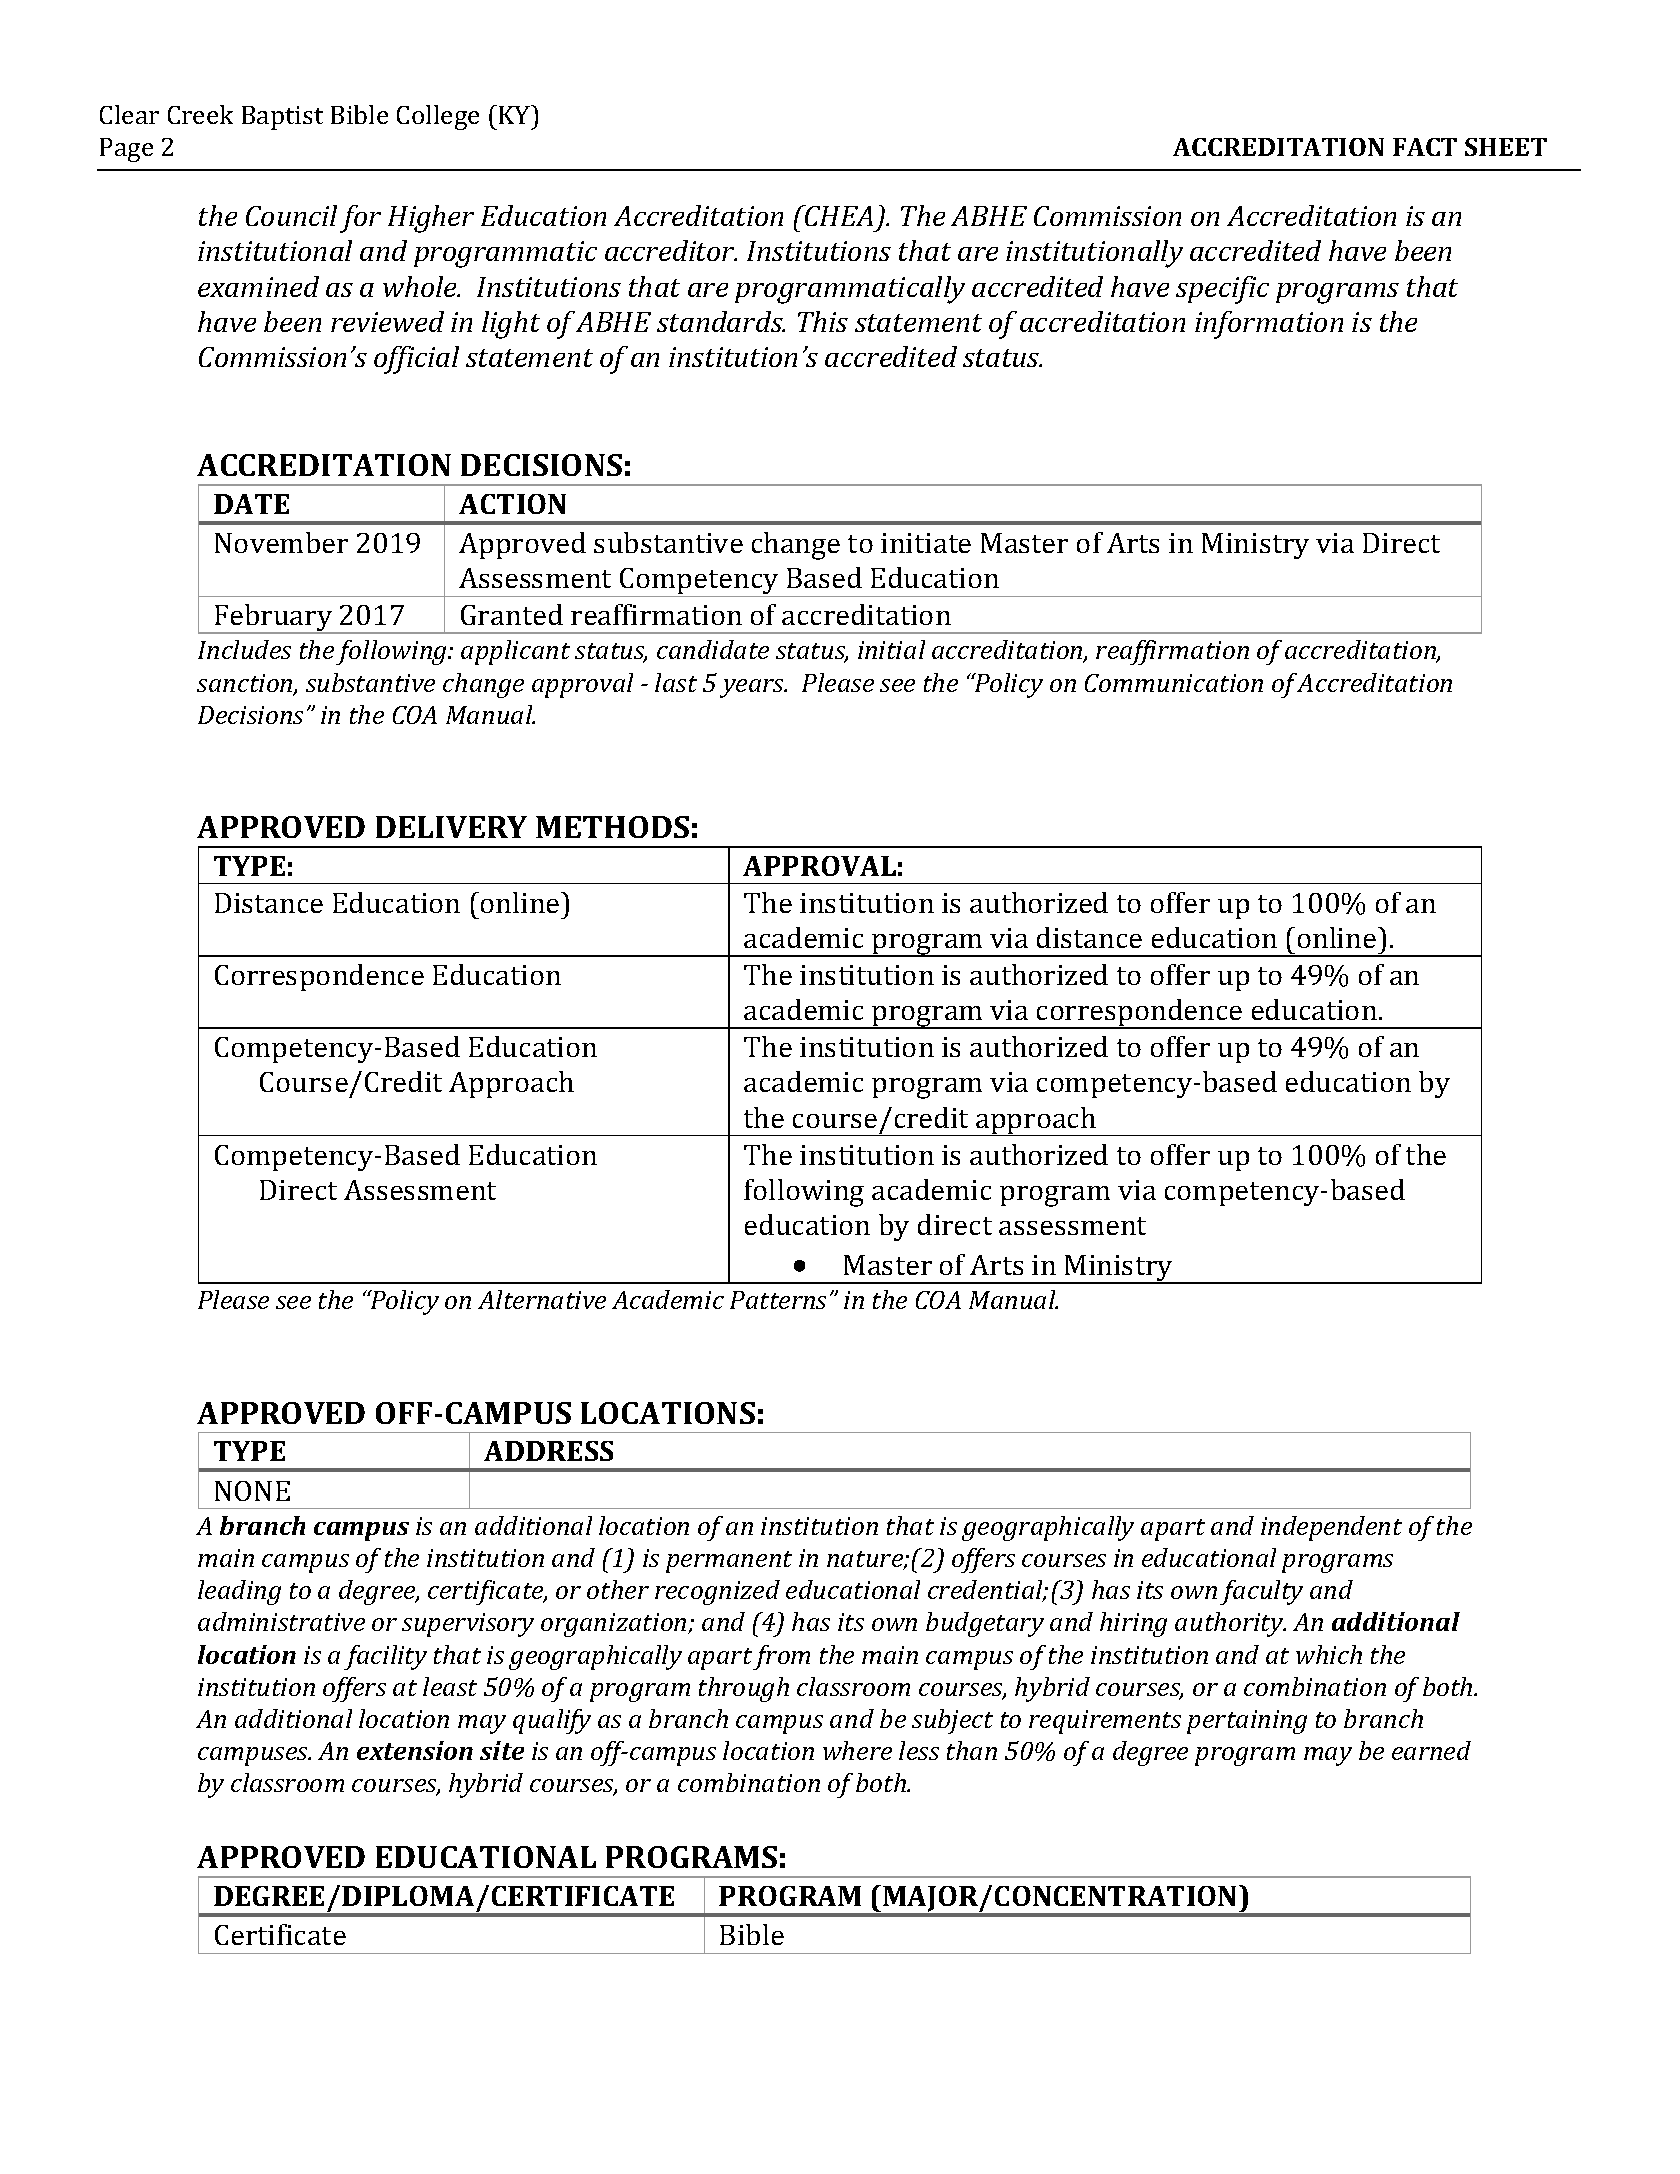 This screenshot has height=2174, width=1680. What do you see at coordinates (1331, 1528) in the screenshot?
I see `independent` at bounding box center [1331, 1528].
